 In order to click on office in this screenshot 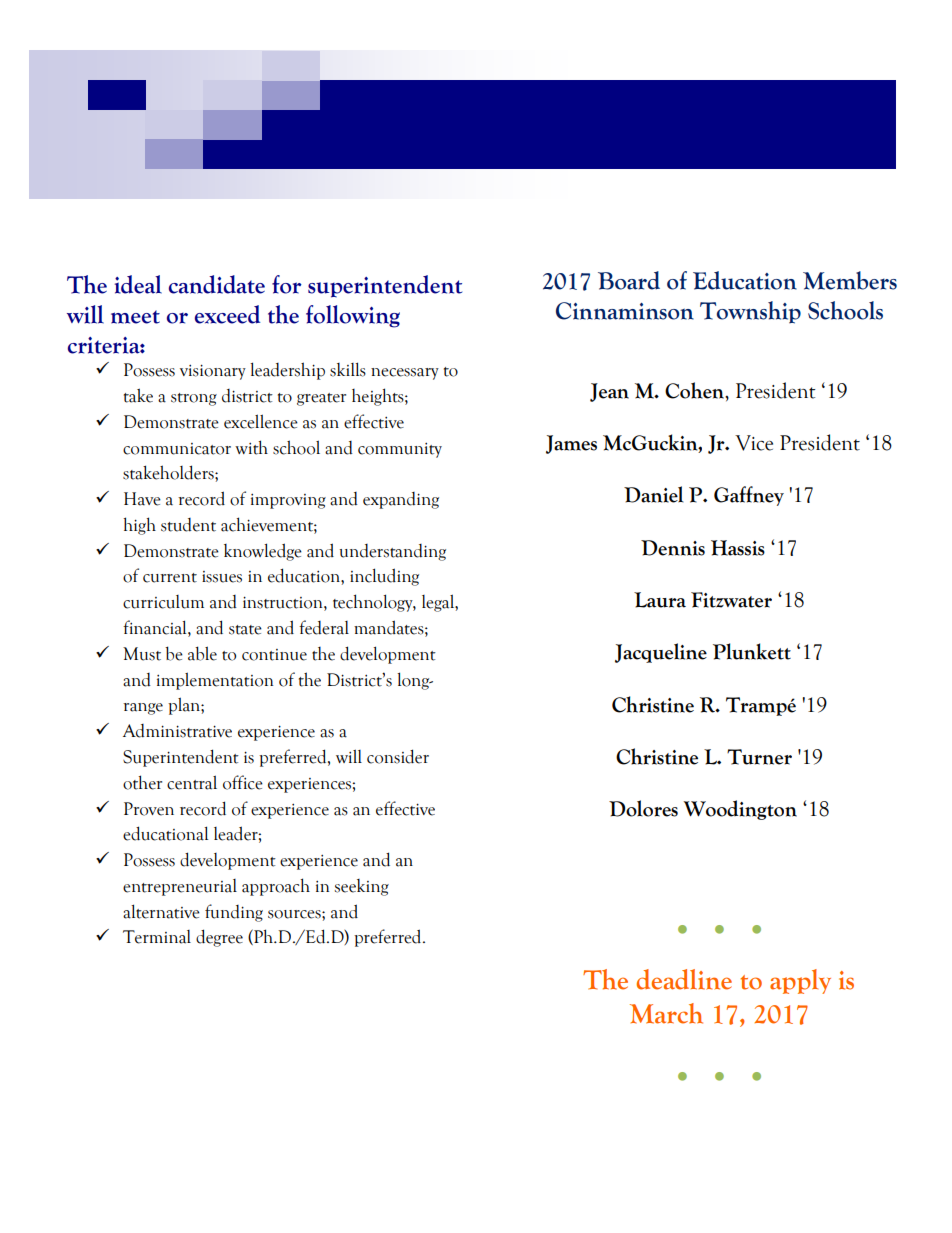, I will do `click(243, 782)`.
